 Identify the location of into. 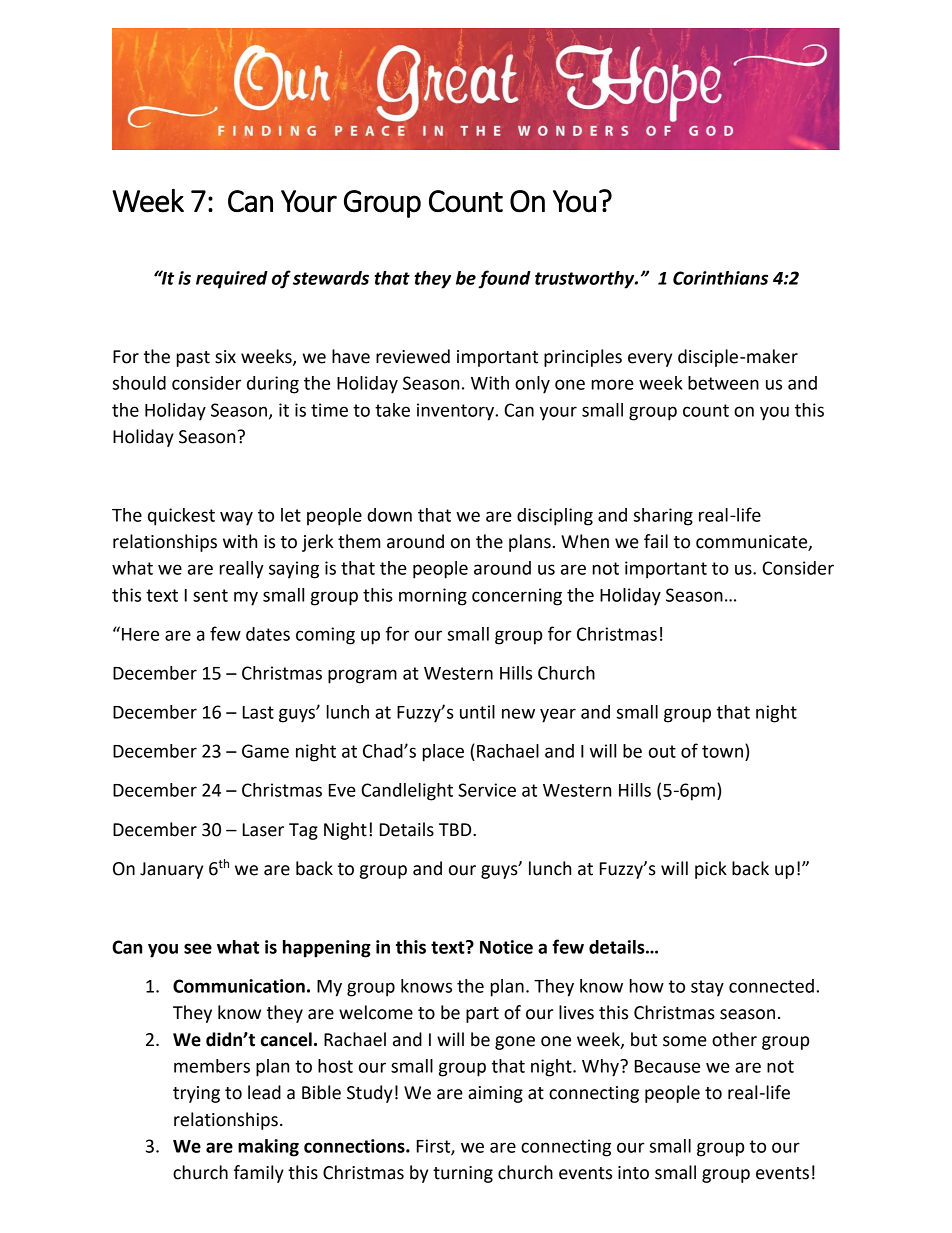
(633, 1173).
